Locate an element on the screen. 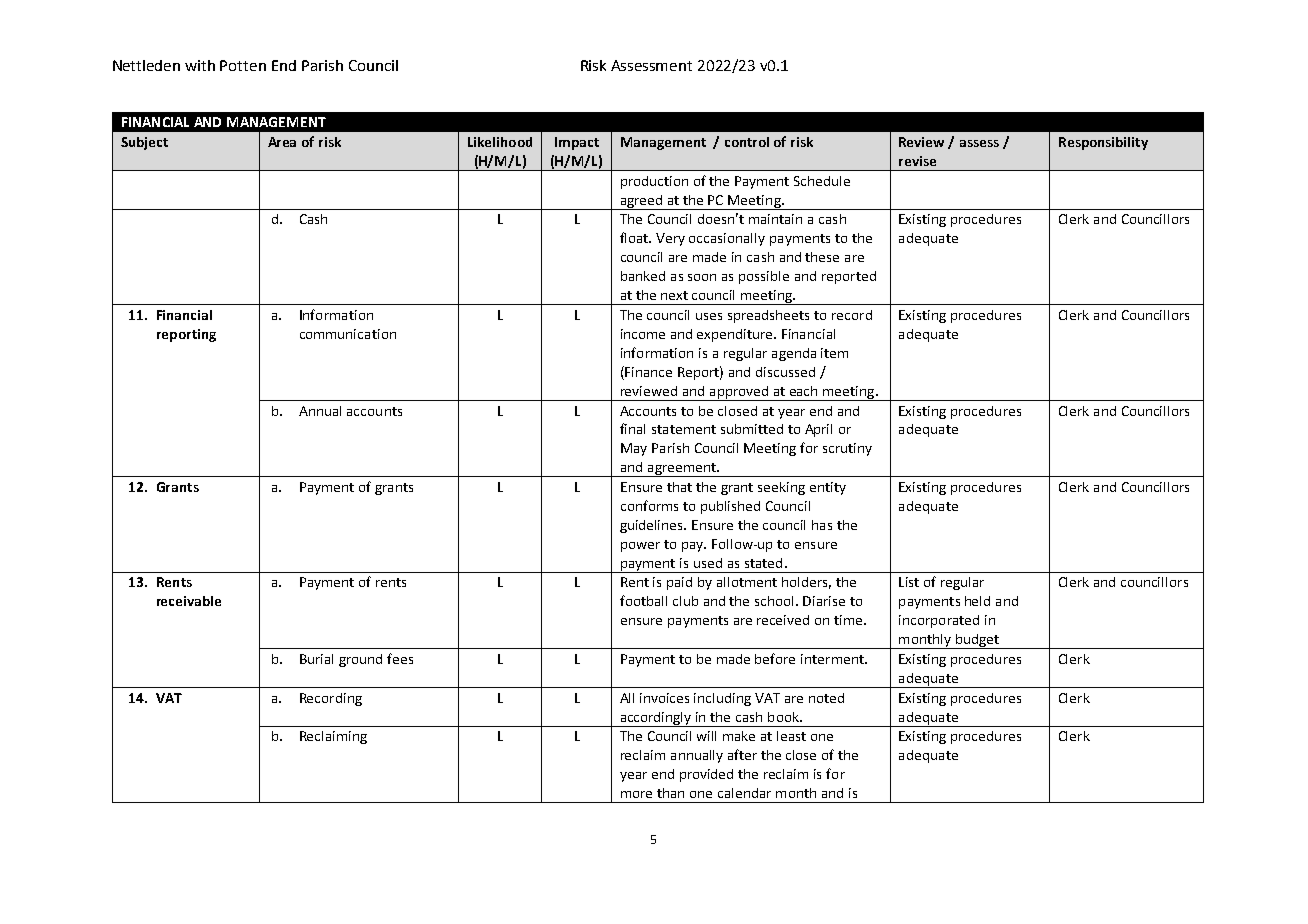 The width and height of the screenshot is (1308, 924). Burial is located at coordinates (316, 659).
